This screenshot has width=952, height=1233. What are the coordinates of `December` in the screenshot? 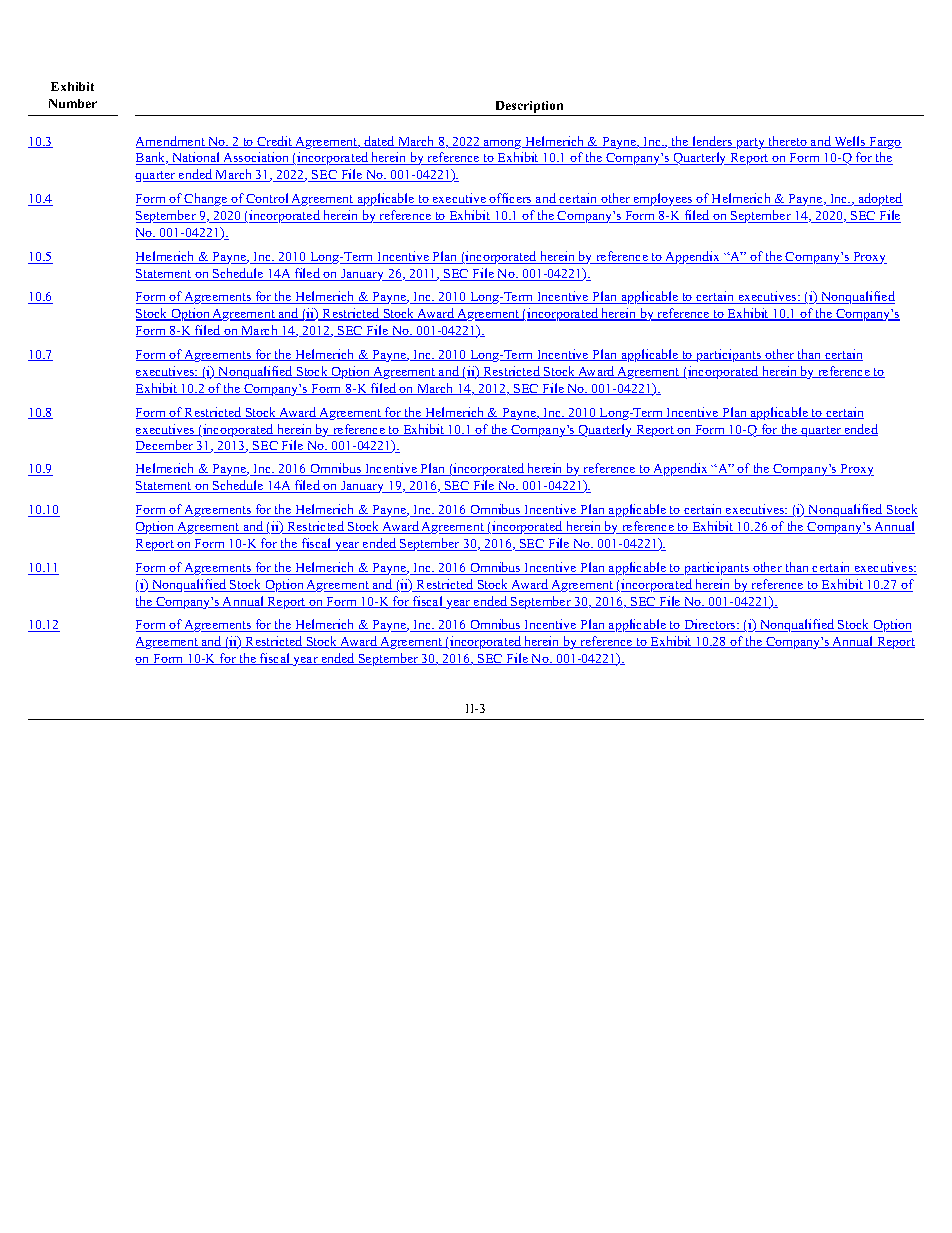 It's located at (166, 446).
